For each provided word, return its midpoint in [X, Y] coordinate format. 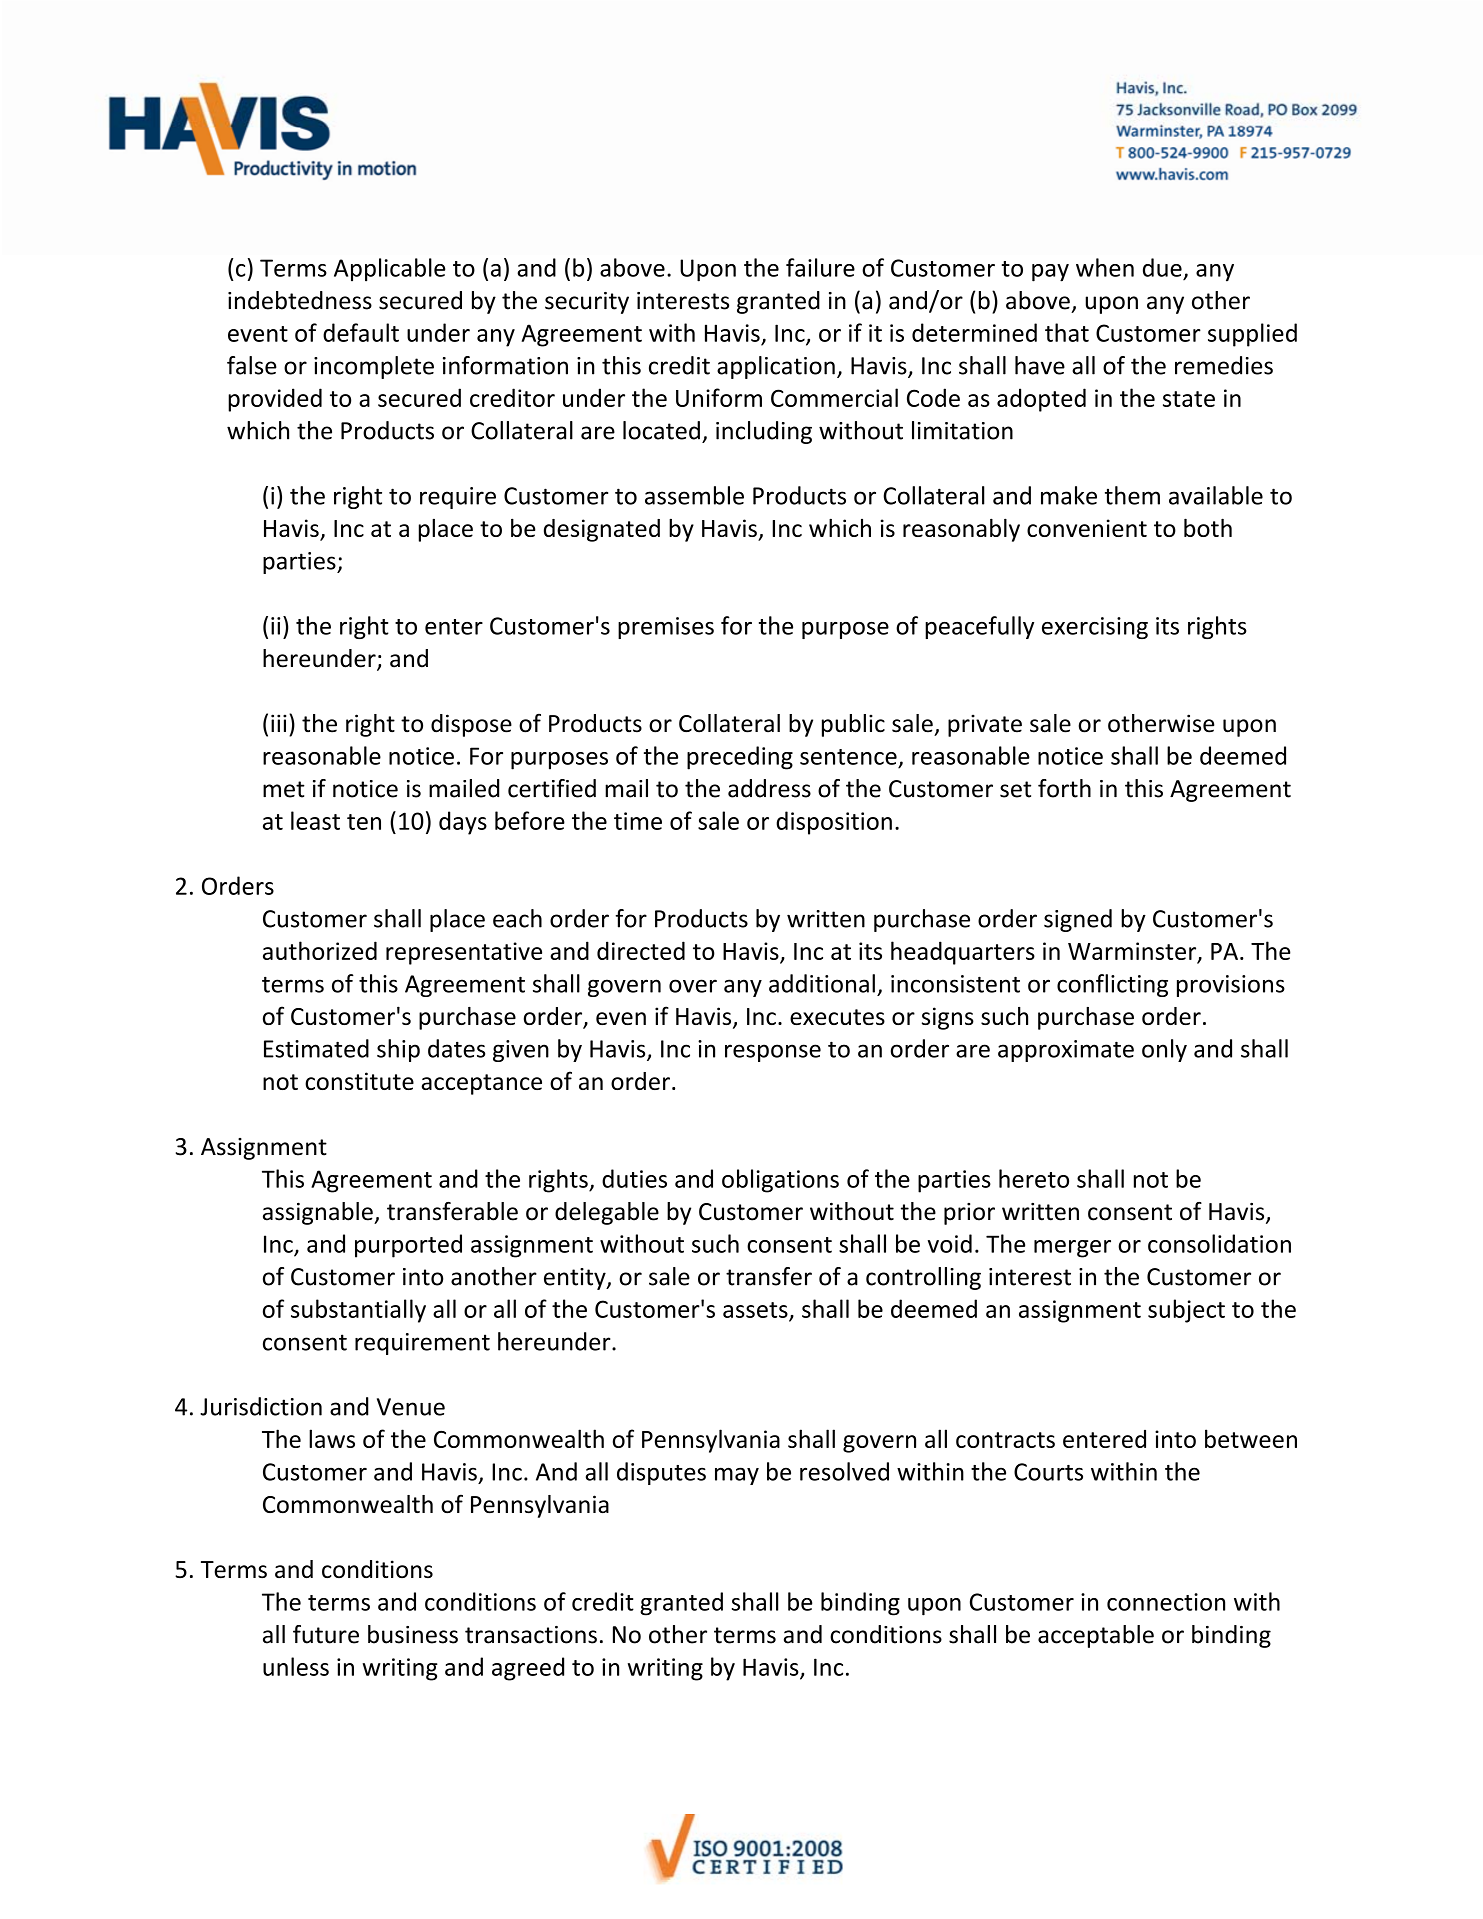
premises [666, 628]
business [413, 1634]
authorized [320, 950]
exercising [1095, 628]
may [737, 1476]
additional [822, 983]
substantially [358, 1311]
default [361, 332]
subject [1186, 1311]
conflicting [1112, 985]
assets [755, 1310]
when [1105, 267]
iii [278, 723]
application [776, 367]
